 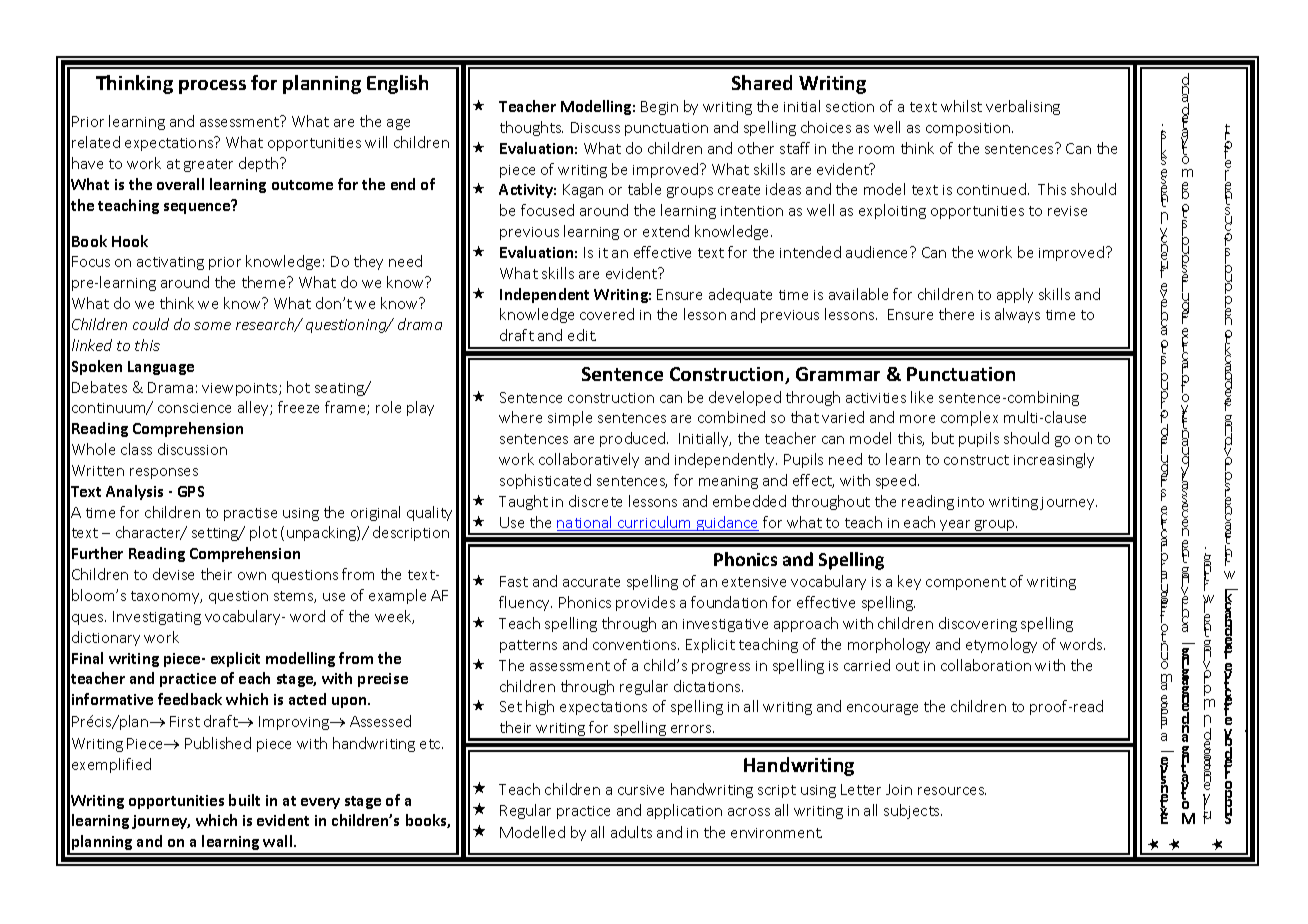 What do you see at coordinates (244, 800) in the document?
I see `built` at bounding box center [244, 800].
